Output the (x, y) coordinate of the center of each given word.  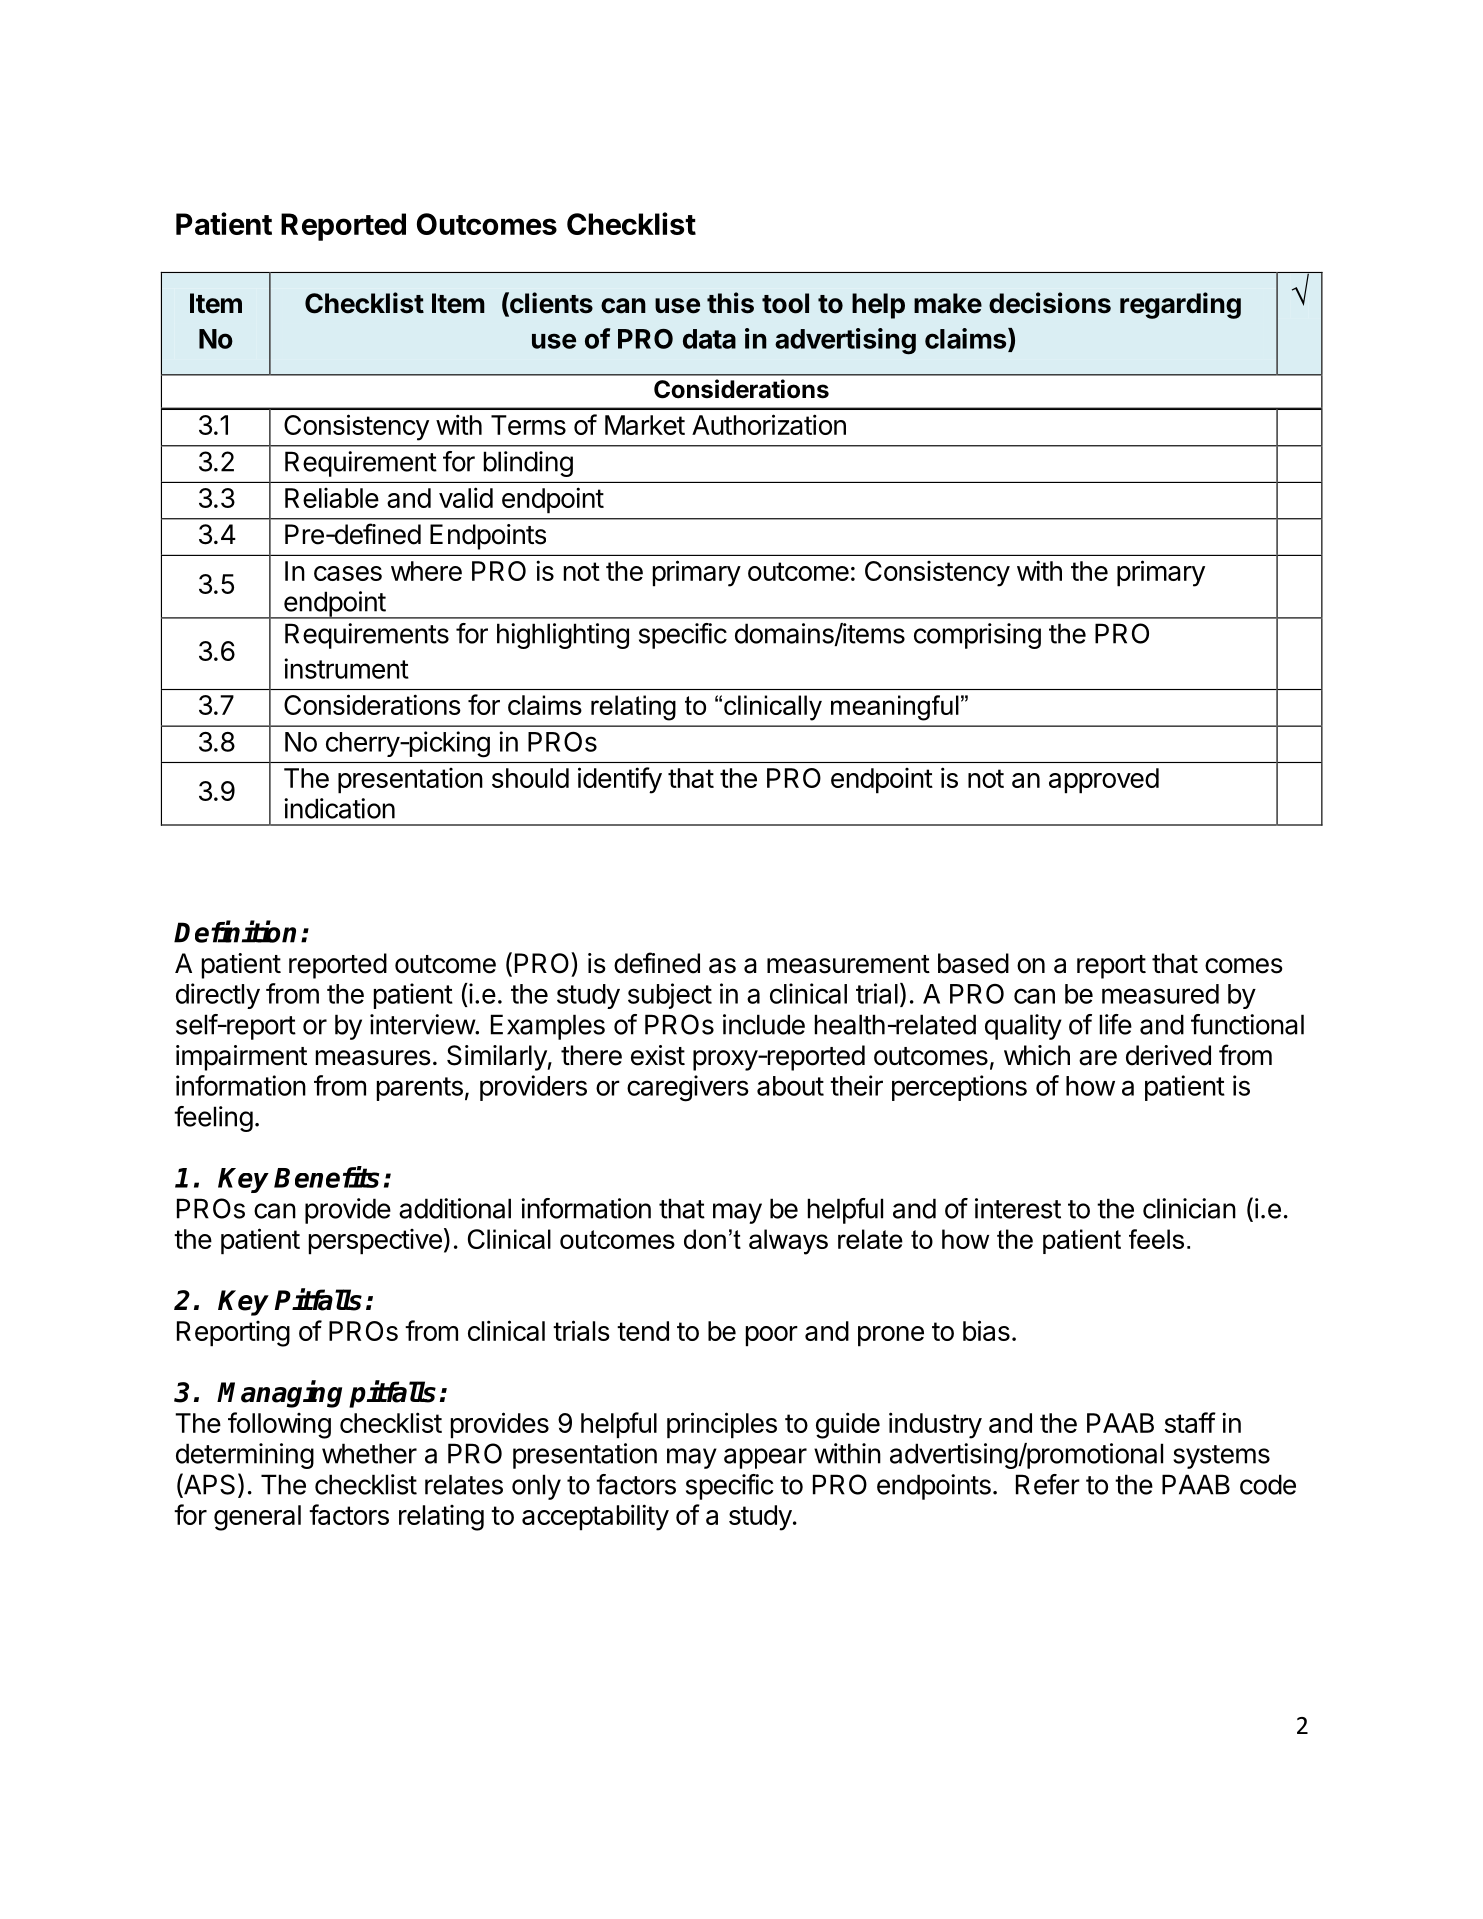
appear (765, 1458)
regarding (1180, 305)
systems (1221, 1457)
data (709, 339)
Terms (528, 425)
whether (369, 1453)
